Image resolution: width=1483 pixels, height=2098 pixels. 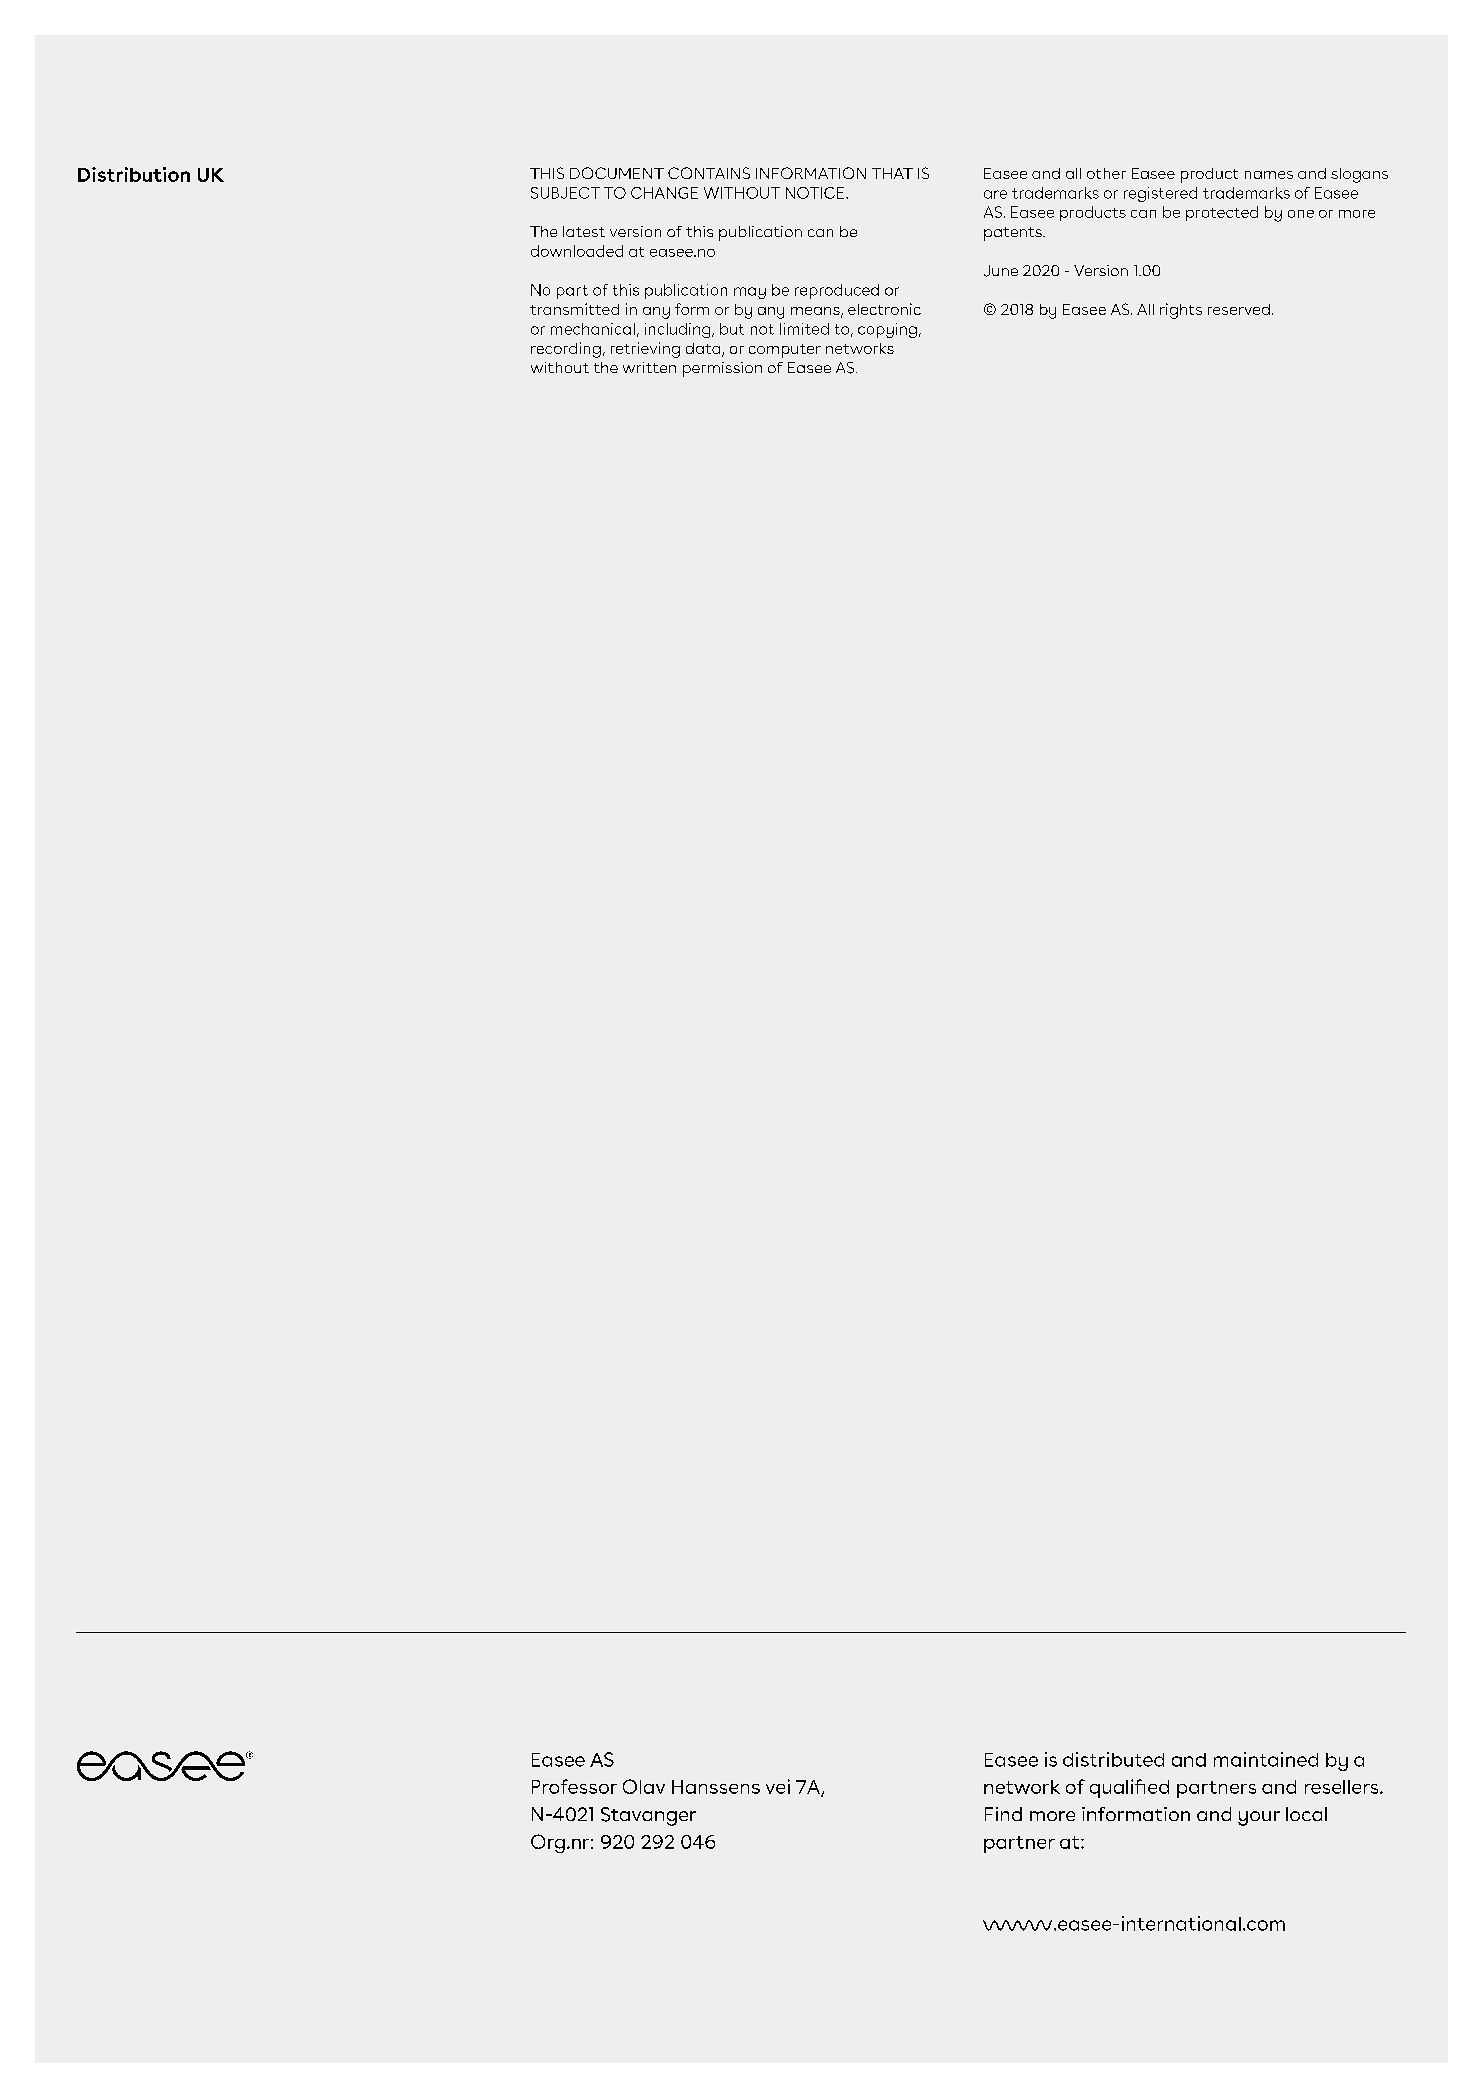 I want to click on permission, so click(x=722, y=369).
